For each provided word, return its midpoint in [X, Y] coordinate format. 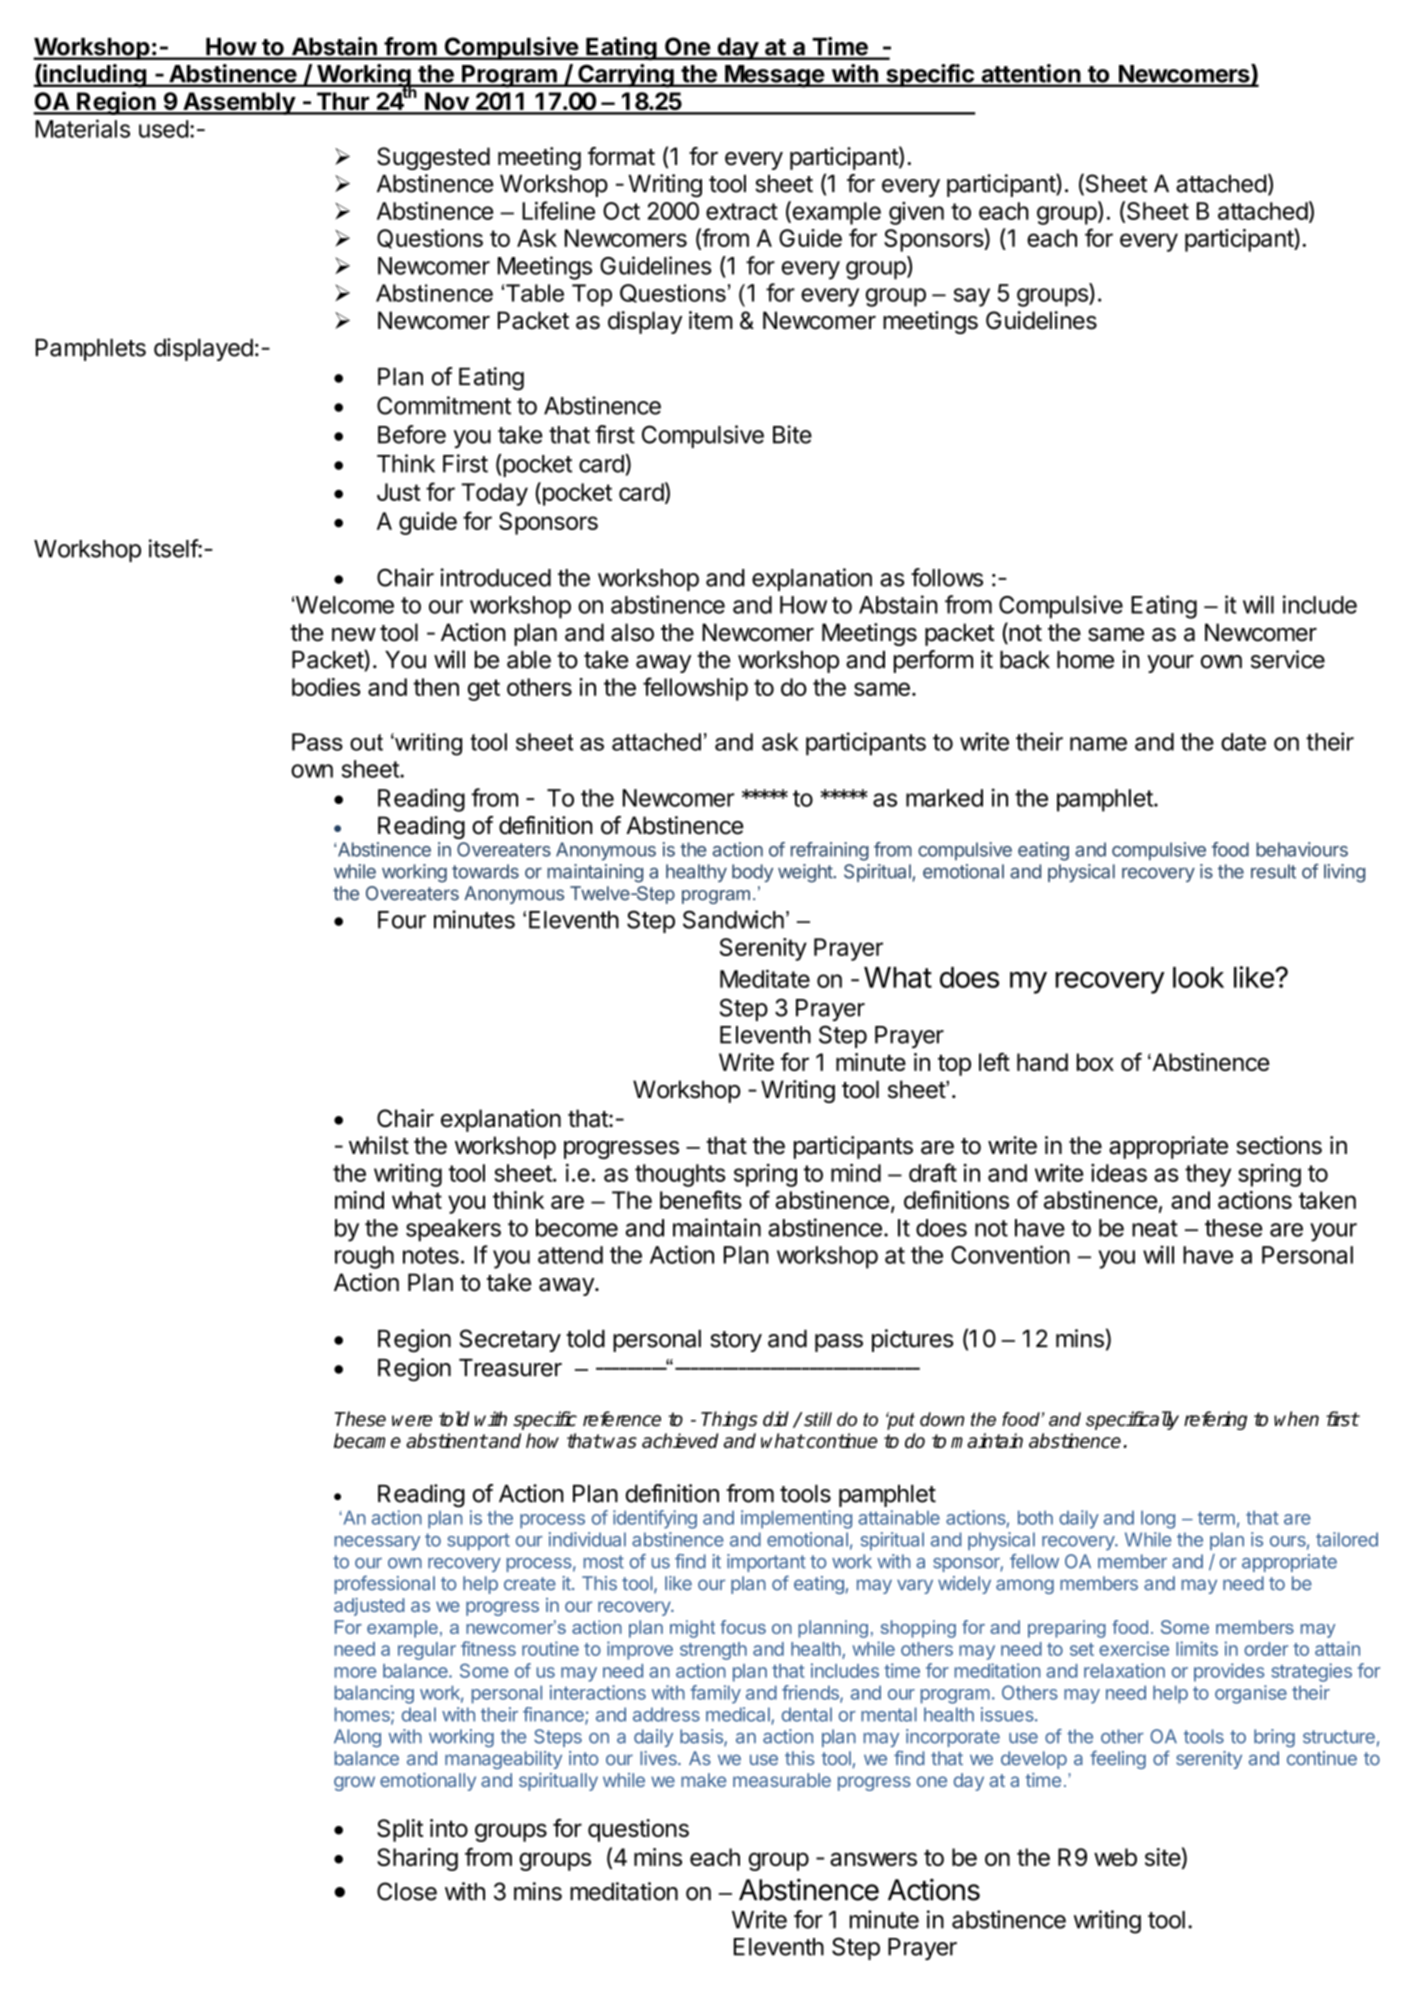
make [703, 1780]
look [1198, 977]
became [367, 1440]
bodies [326, 687]
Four [402, 920]
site [1163, 1857]
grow [354, 1783]
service [1288, 659]
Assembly [239, 103]
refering [1215, 1420]
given [916, 213]
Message [774, 76]
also [632, 632]
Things [729, 1420]
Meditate [765, 979]
